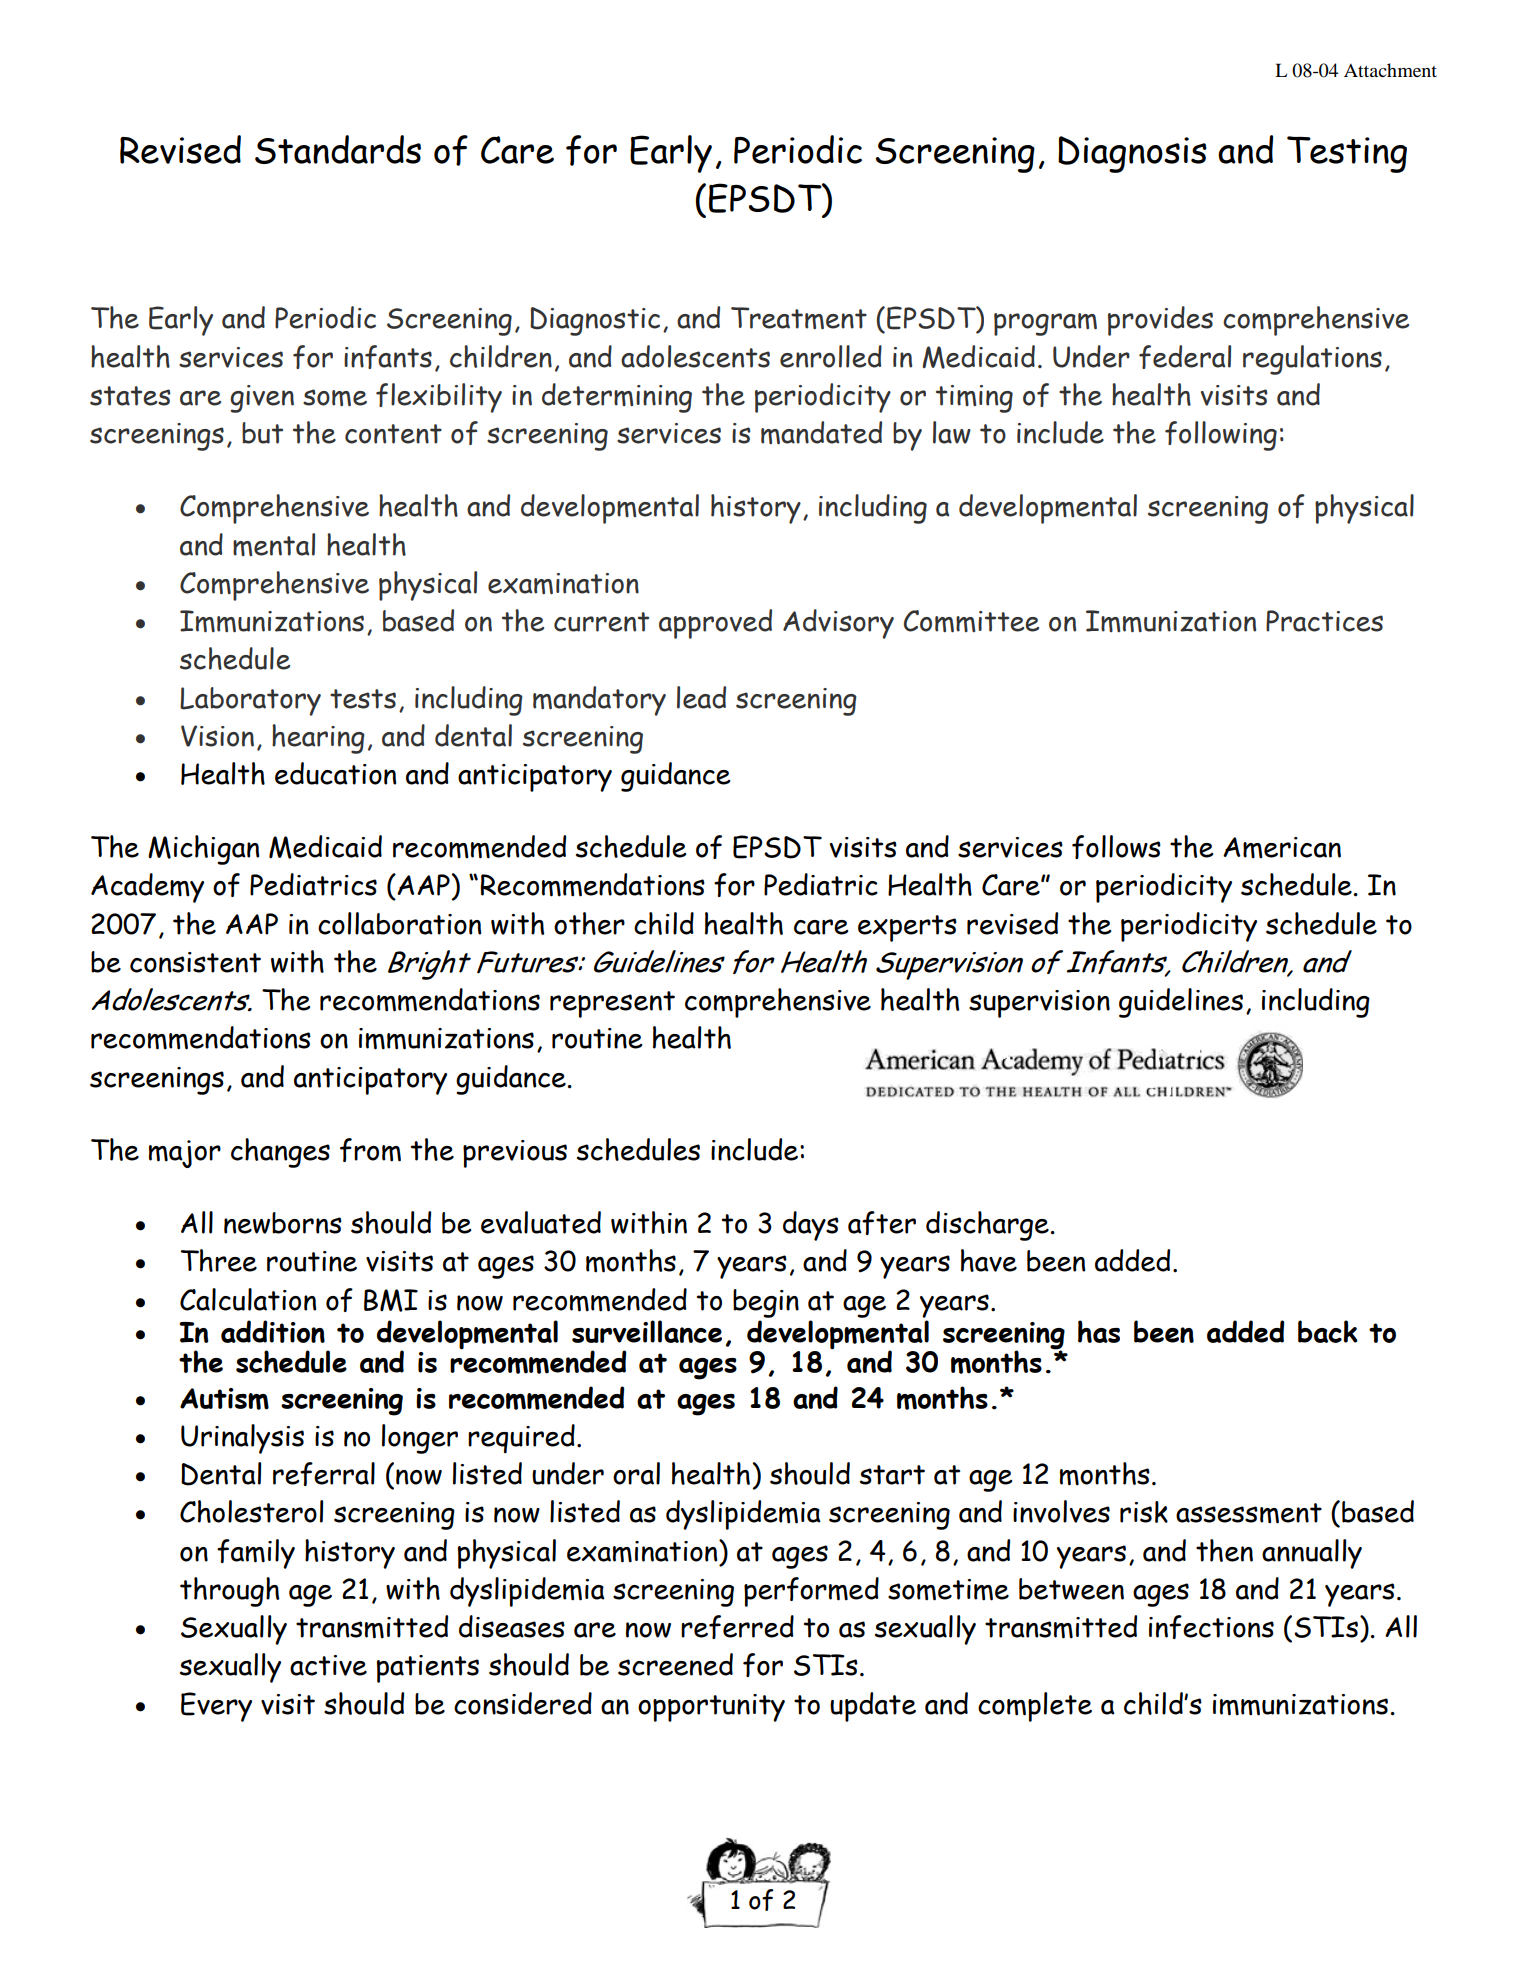 The width and height of the screenshot is (1527, 1976). Describe the element at coordinates (907, 928) in the screenshot. I see `experts` at that location.
